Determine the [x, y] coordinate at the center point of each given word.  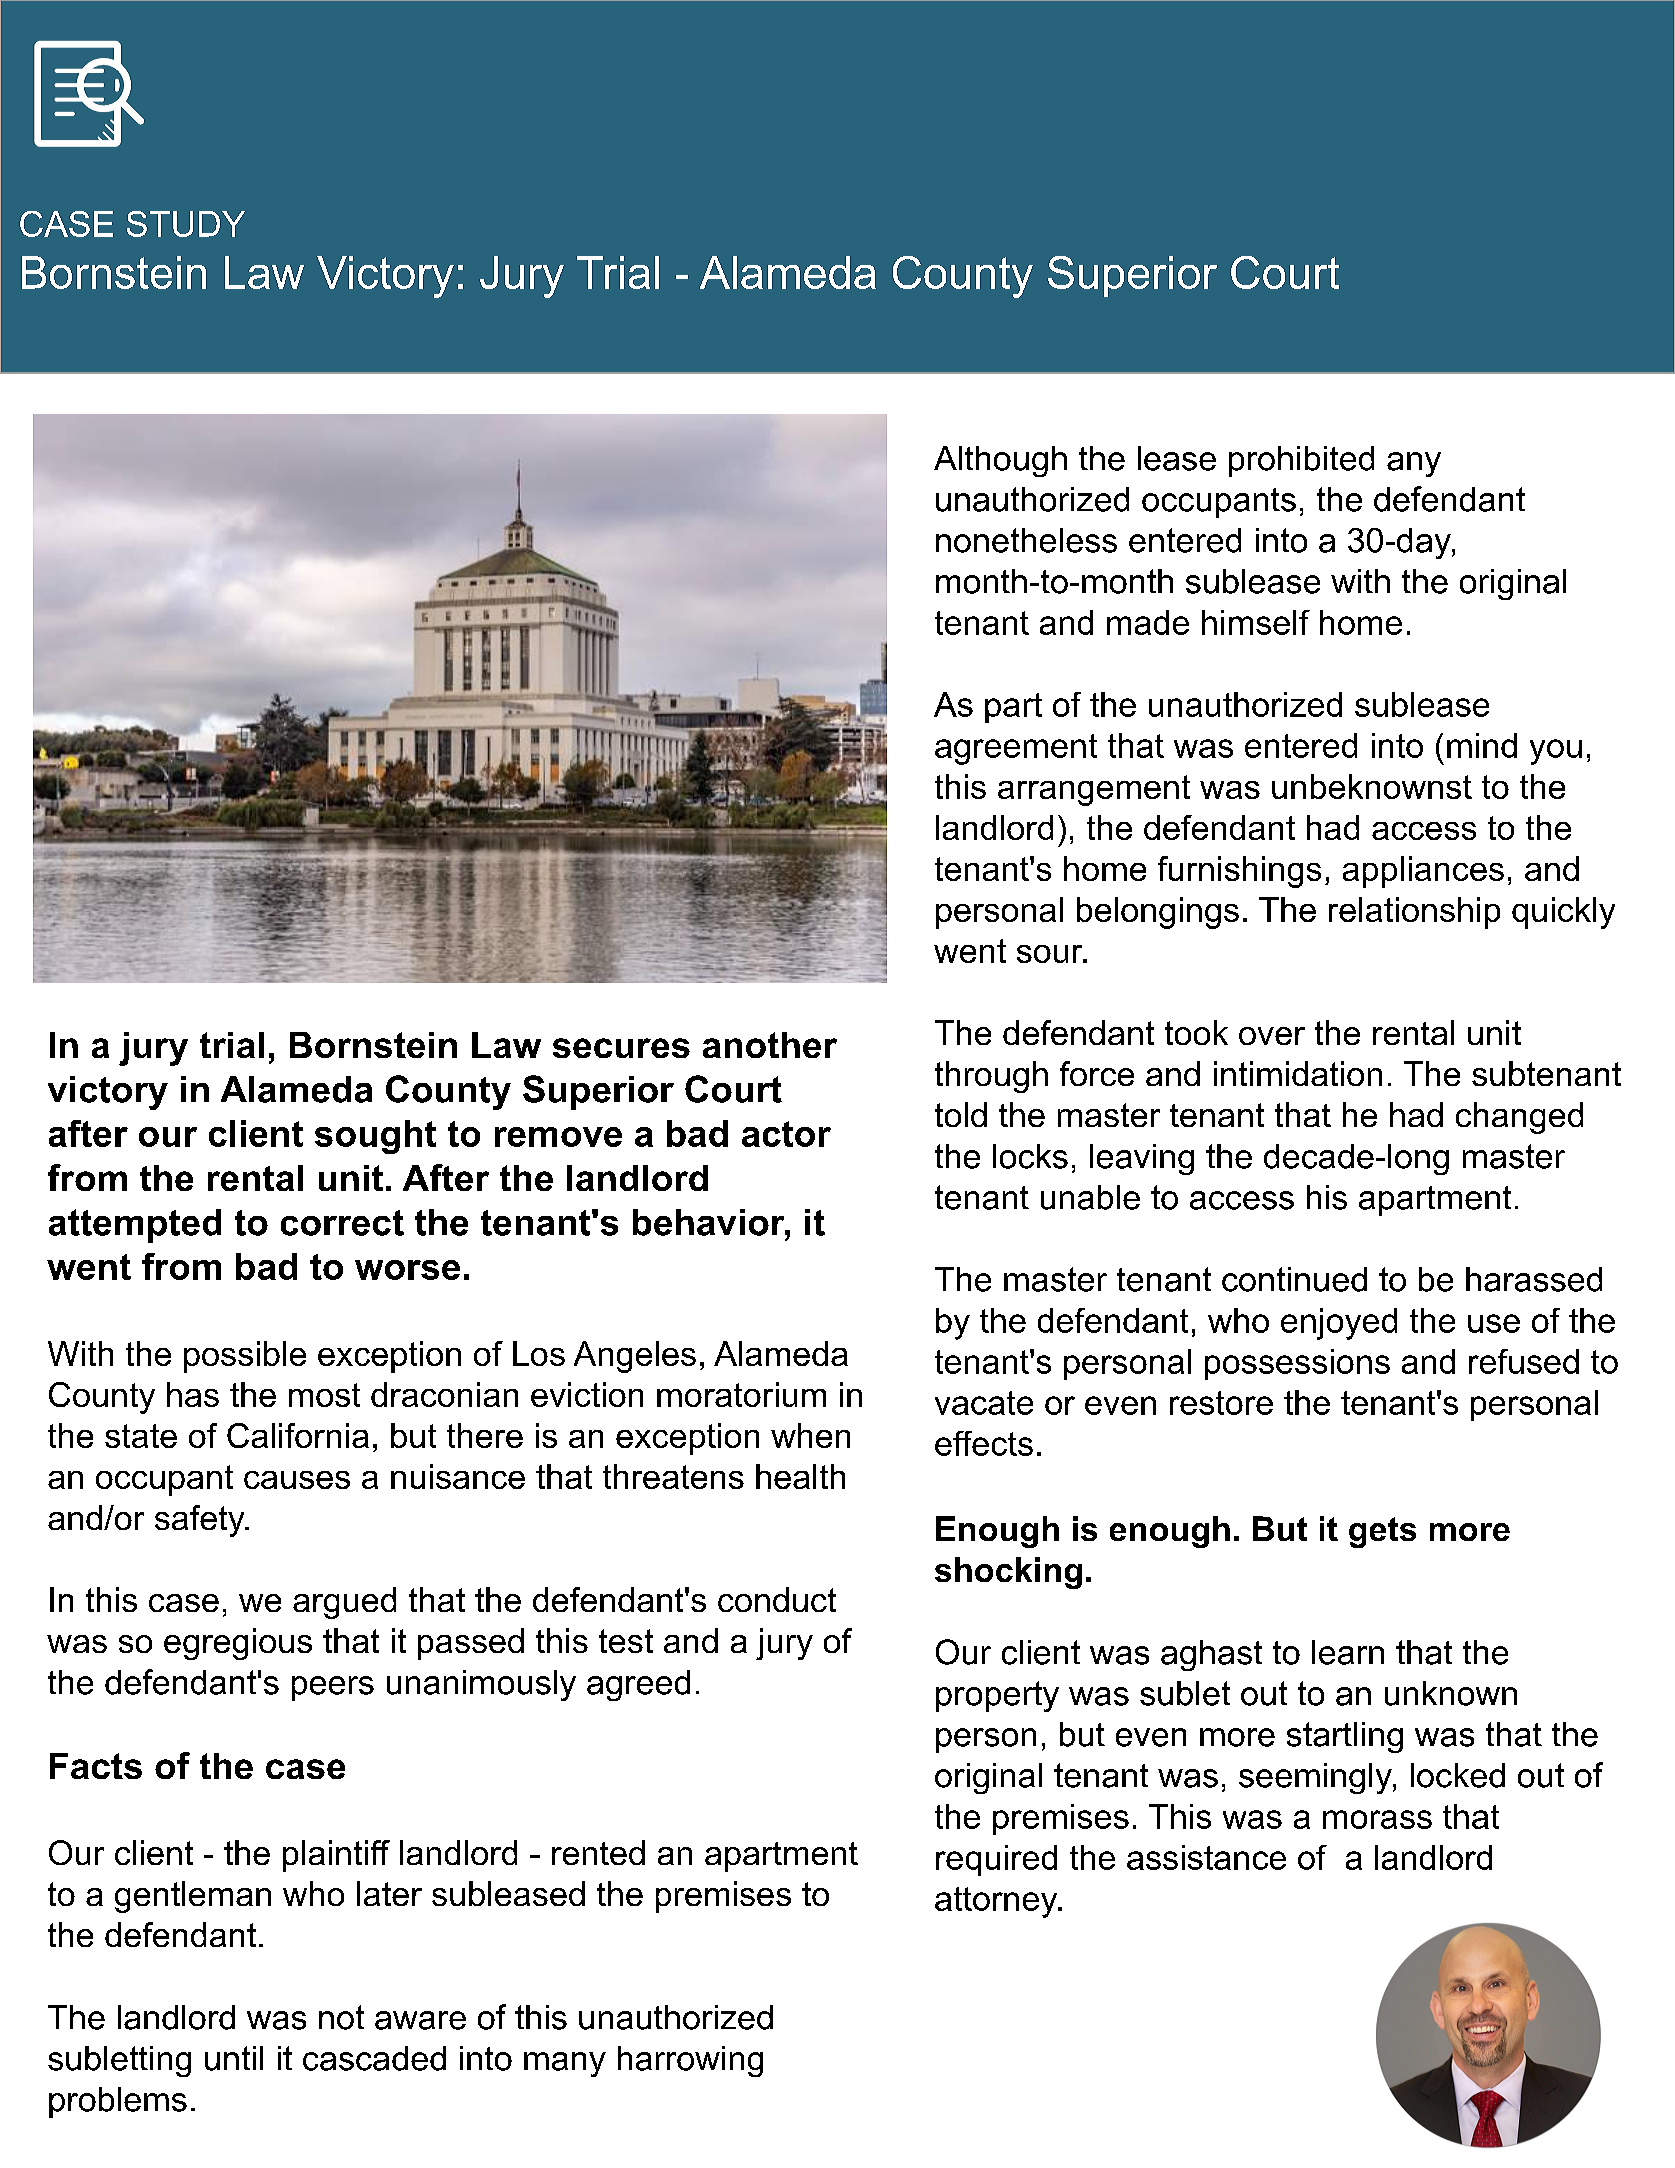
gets [1382, 1532]
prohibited [1301, 461]
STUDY [186, 224]
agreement [1016, 749]
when [810, 1435]
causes [297, 1480]
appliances [1423, 872]
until [234, 2058]
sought [375, 1137]
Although [1000, 461]
